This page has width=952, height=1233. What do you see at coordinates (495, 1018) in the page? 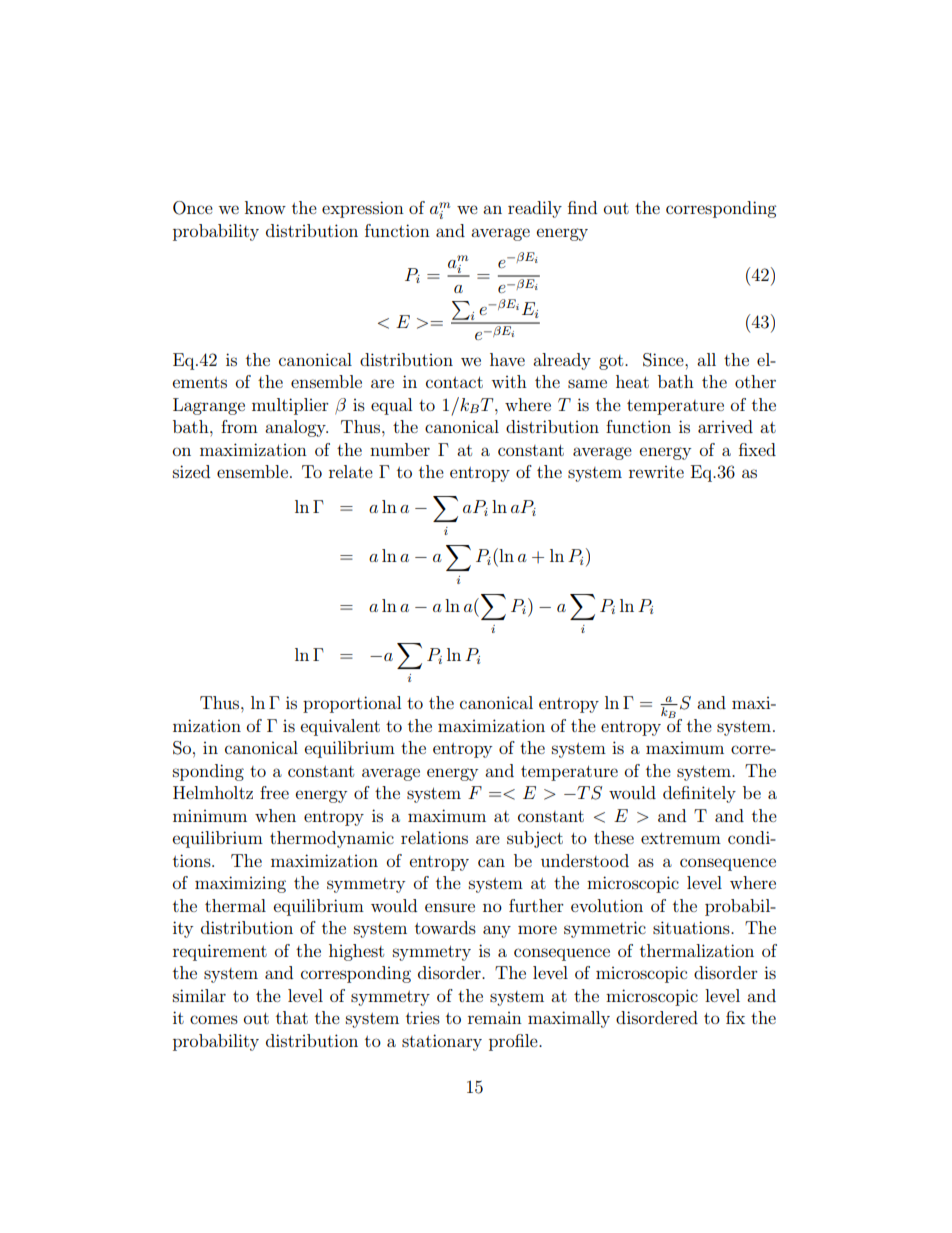
I see `remain` at bounding box center [495, 1018].
